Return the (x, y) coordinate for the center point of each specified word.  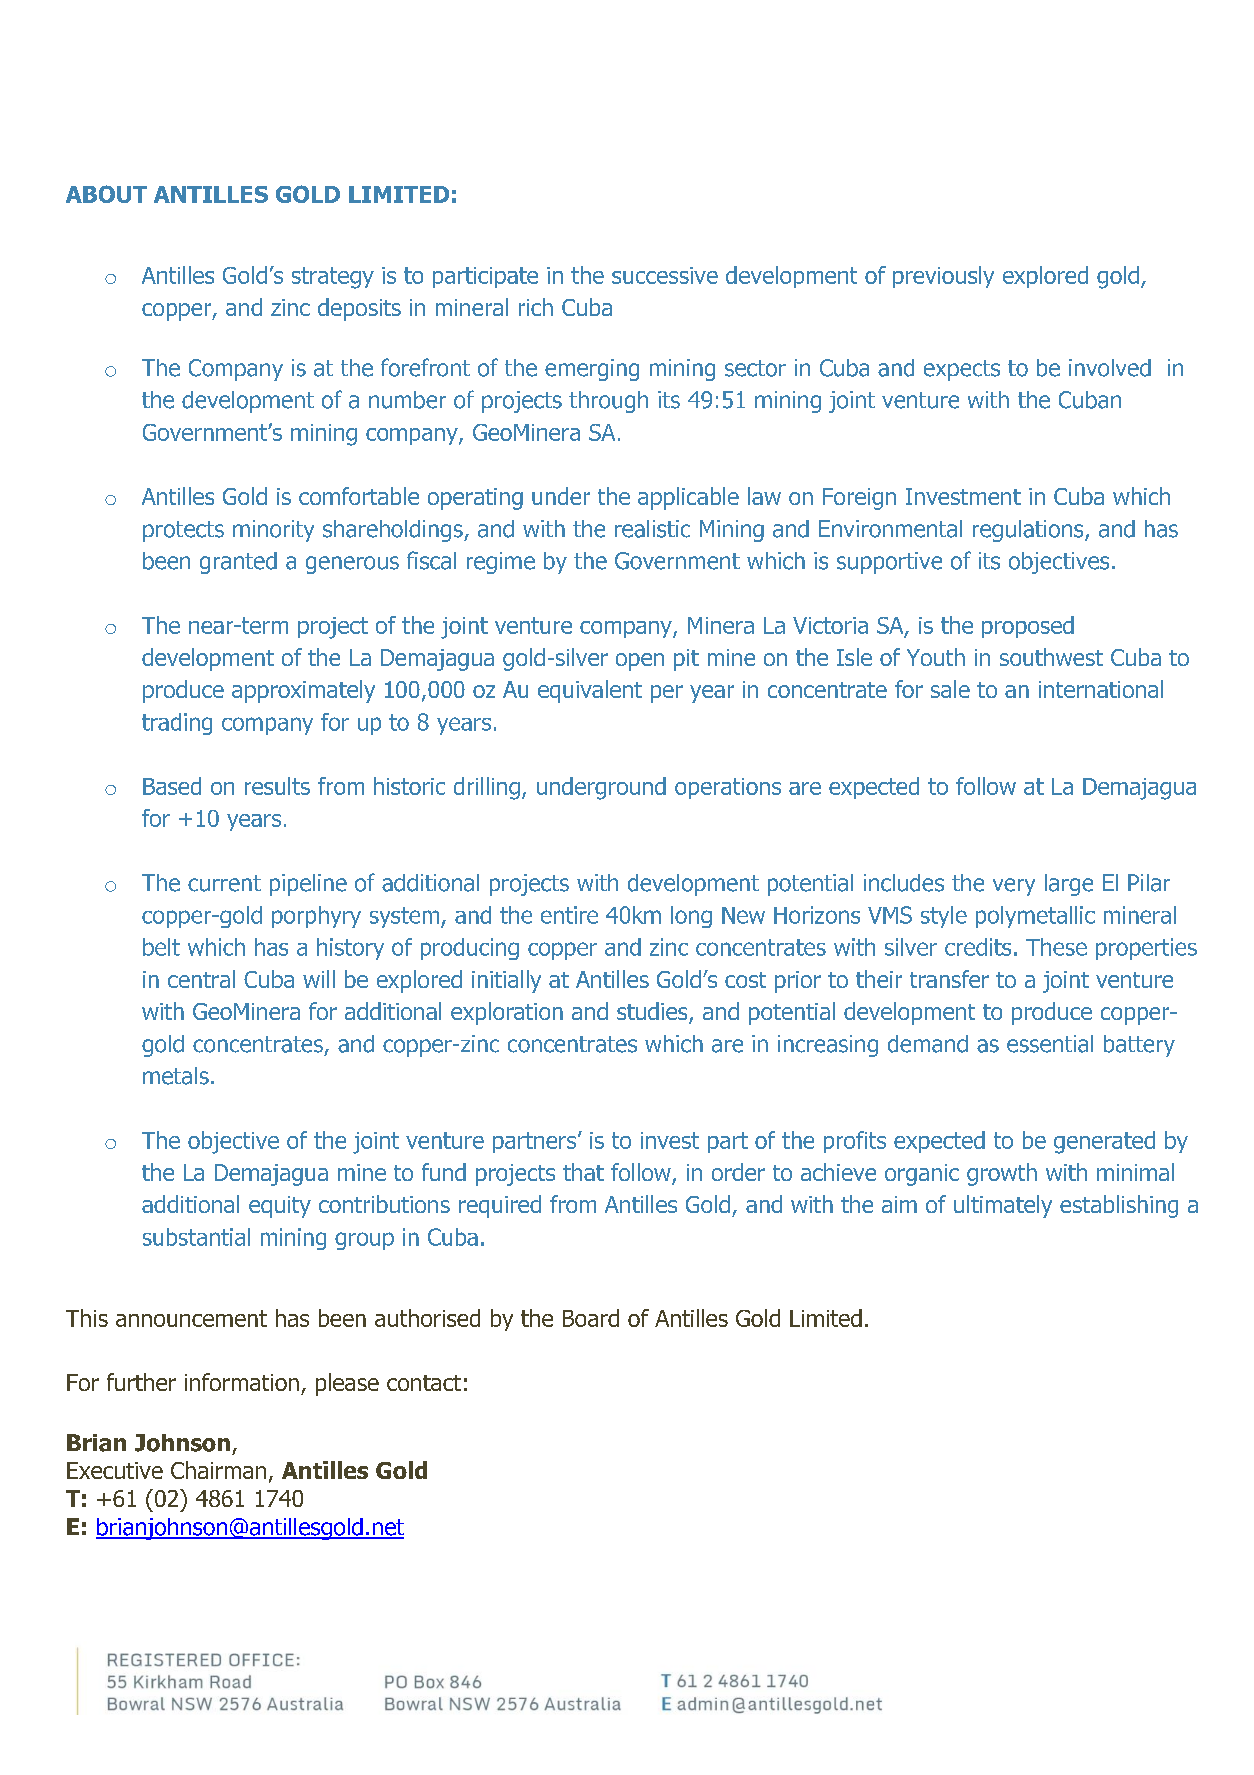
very (1014, 887)
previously (943, 277)
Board (591, 1318)
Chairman (218, 1470)
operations (728, 788)
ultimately (1003, 1206)
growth (1002, 1174)
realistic (652, 529)
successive (665, 275)
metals (176, 1076)
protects (183, 531)
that (583, 1172)
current (224, 883)
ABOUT (106, 194)
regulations (1029, 531)
